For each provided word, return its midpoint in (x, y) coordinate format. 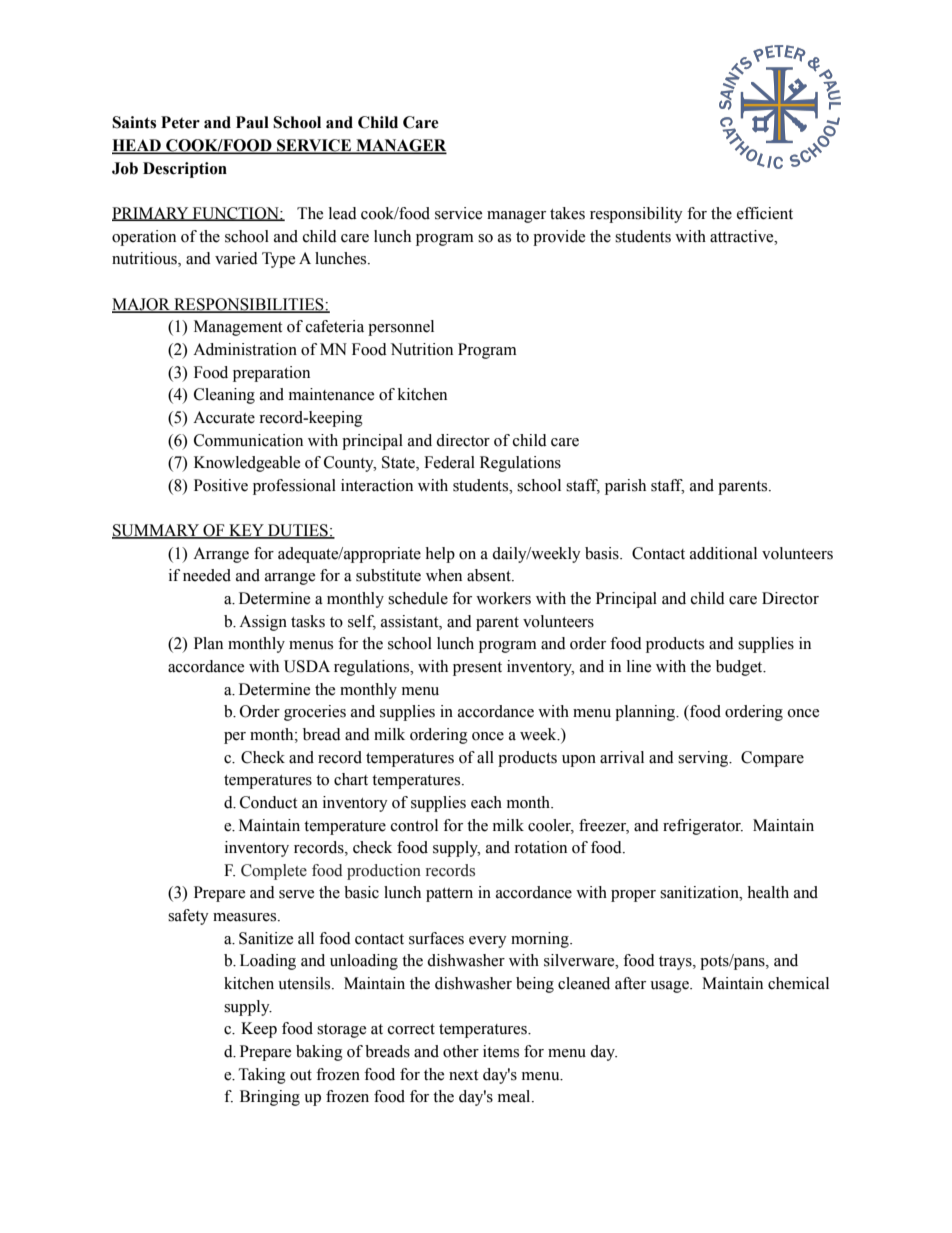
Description (185, 170)
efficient (765, 213)
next (463, 1075)
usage (670, 987)
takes (567, 213)
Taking (262, 1076)
